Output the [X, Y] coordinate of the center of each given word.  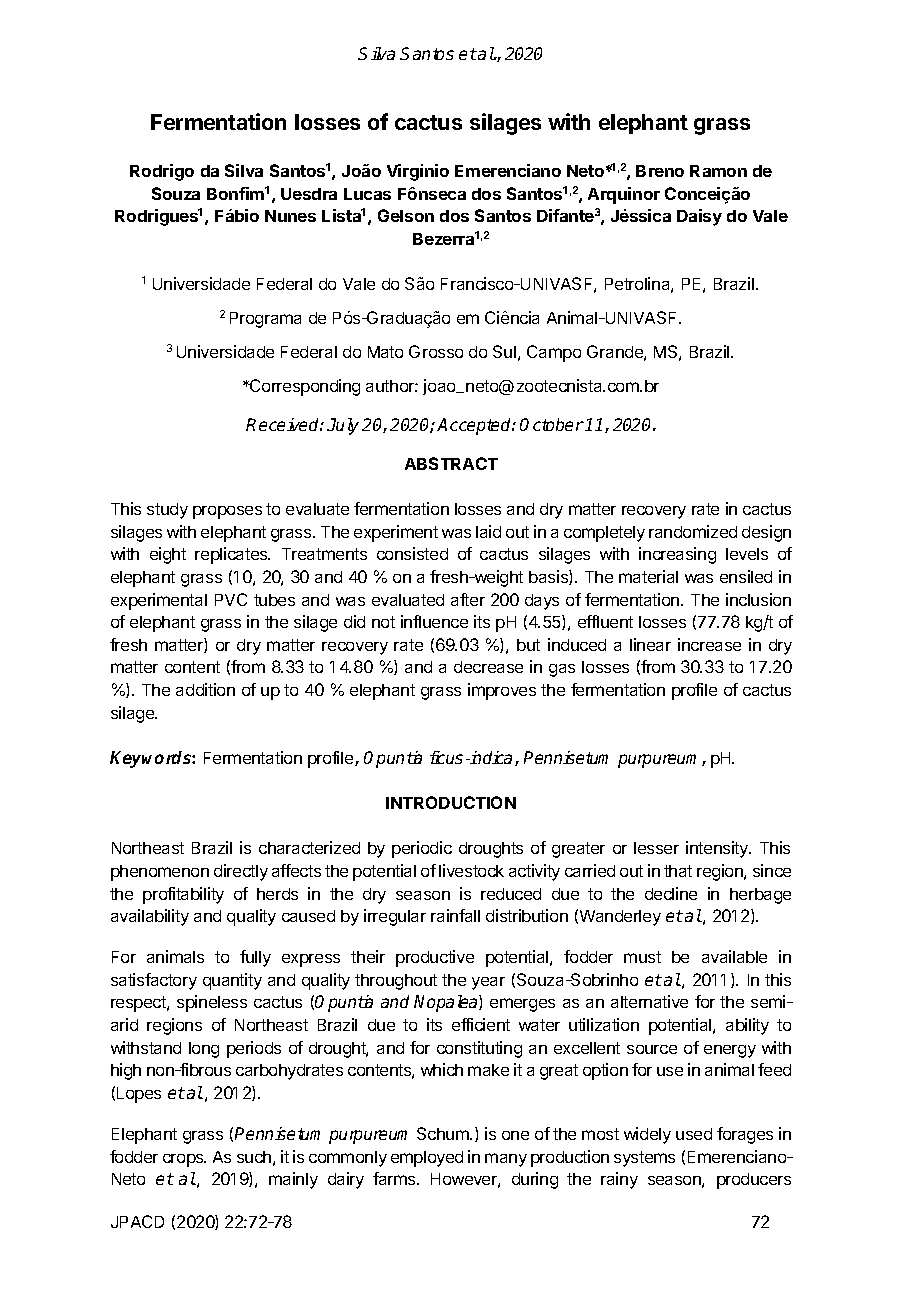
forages [745, 1135]
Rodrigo [162, 172]
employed [427, 1159]
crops [184, 1160]
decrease [488, 667]
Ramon [718, 171]
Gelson [406, 215]
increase [709, 644]
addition [205, 689]
